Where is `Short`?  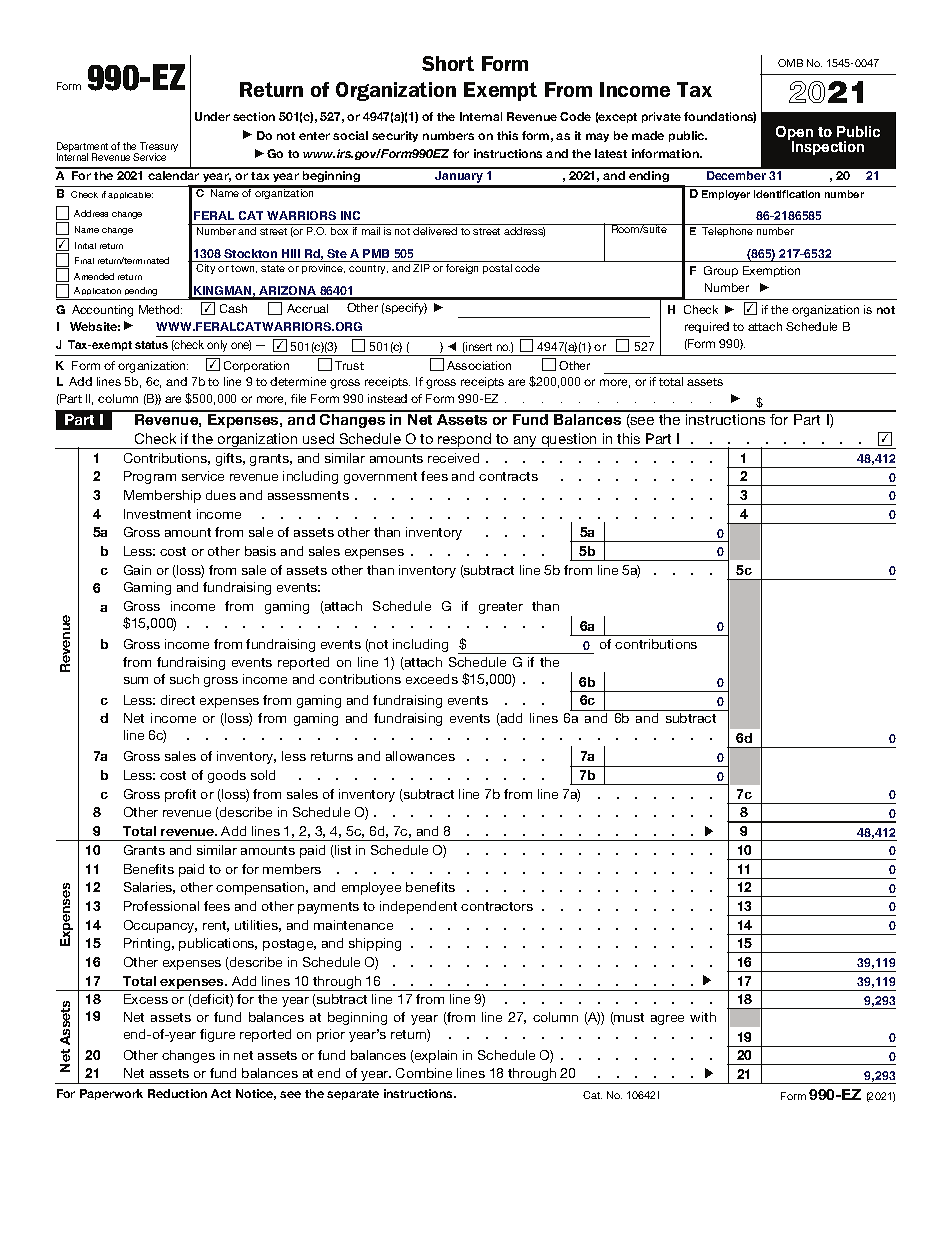 Short is located at coordinates (448, 63).
